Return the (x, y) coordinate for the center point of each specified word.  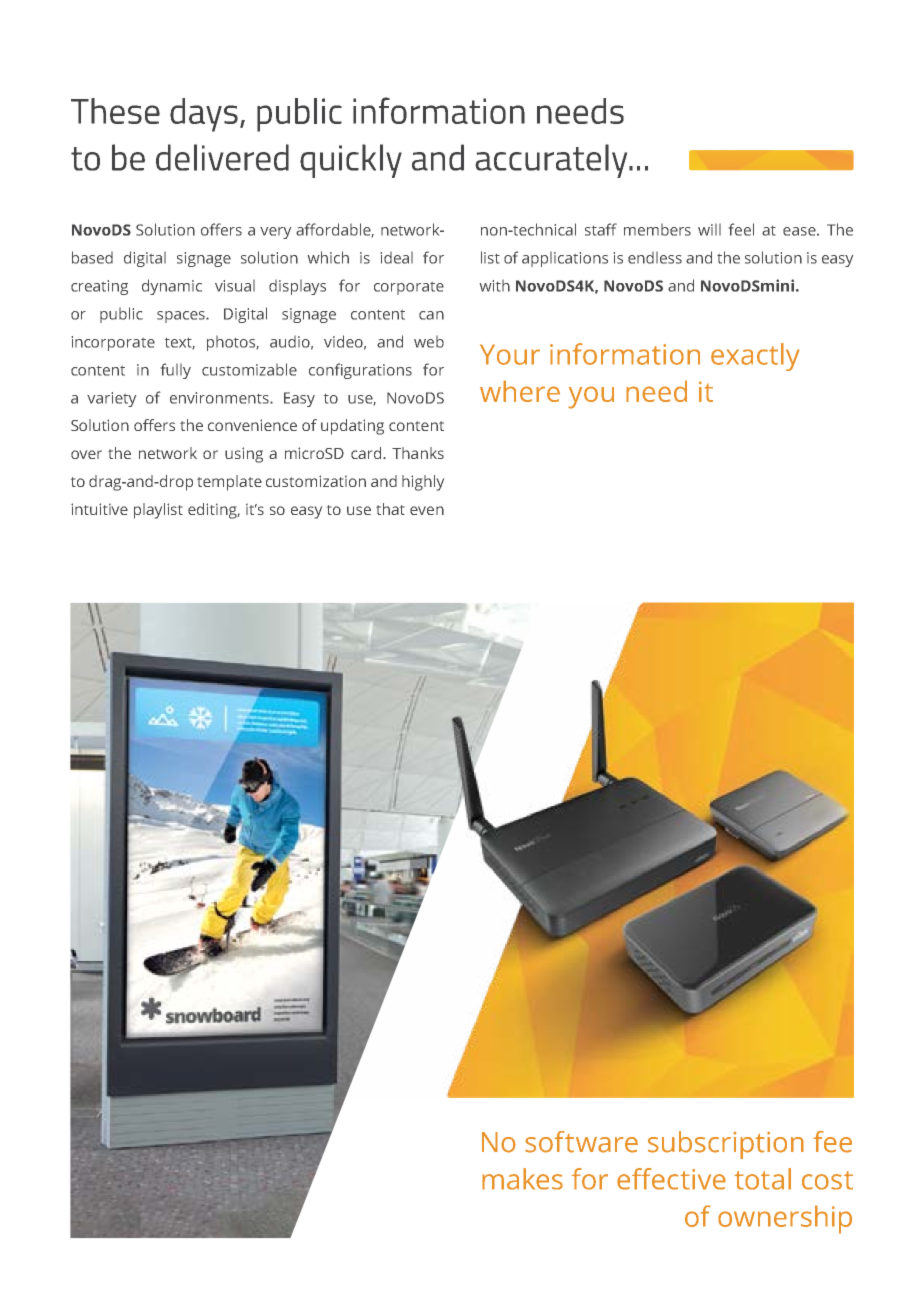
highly (423, 483)
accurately (552, 161)
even (427, 510)
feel (741, 229)
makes (522, 1179)
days (204, 115)
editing (214, 511)
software (581, 1142)
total (762, 1179)
